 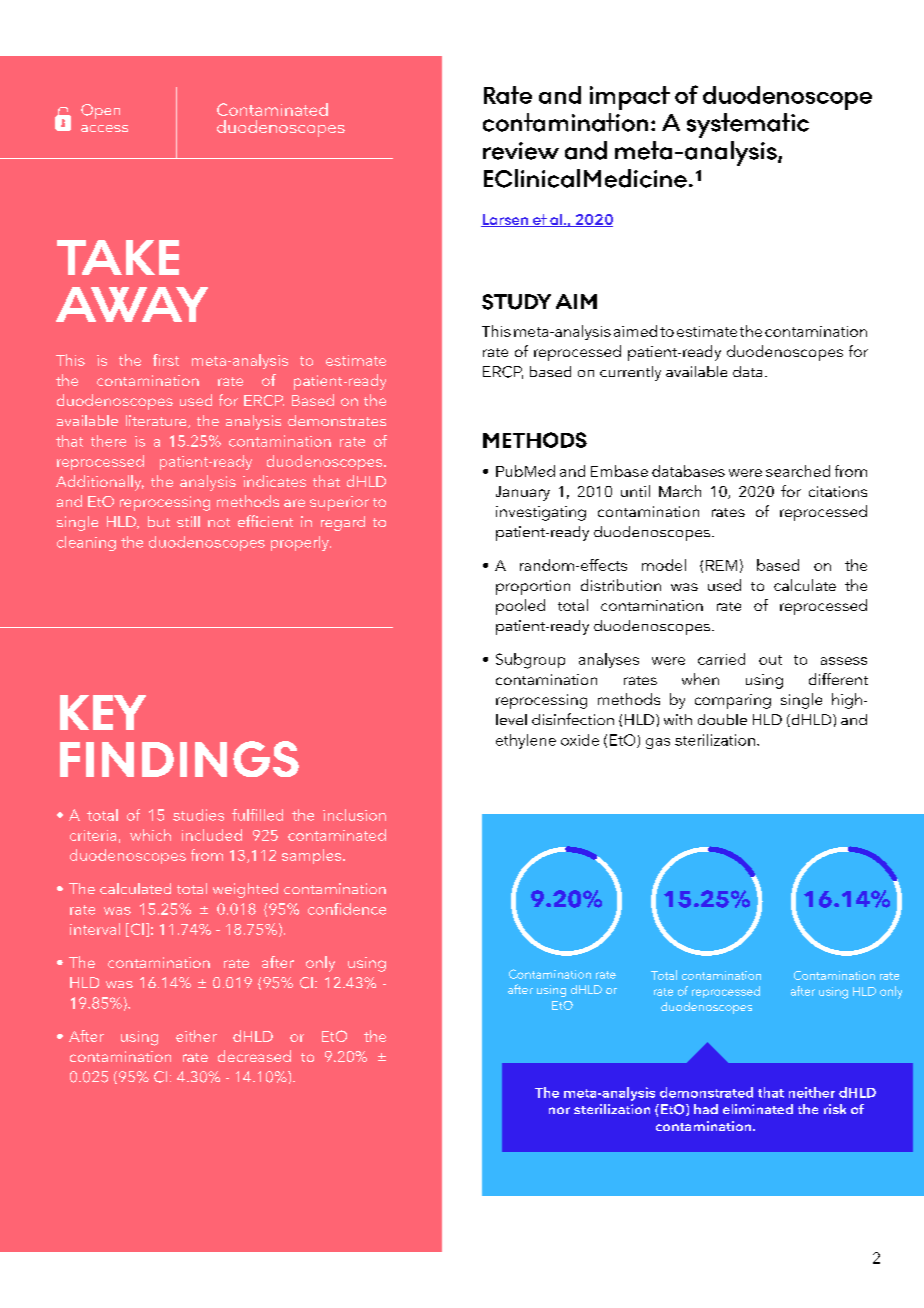 I want to click on comparing, so click(x=733, y=701).
